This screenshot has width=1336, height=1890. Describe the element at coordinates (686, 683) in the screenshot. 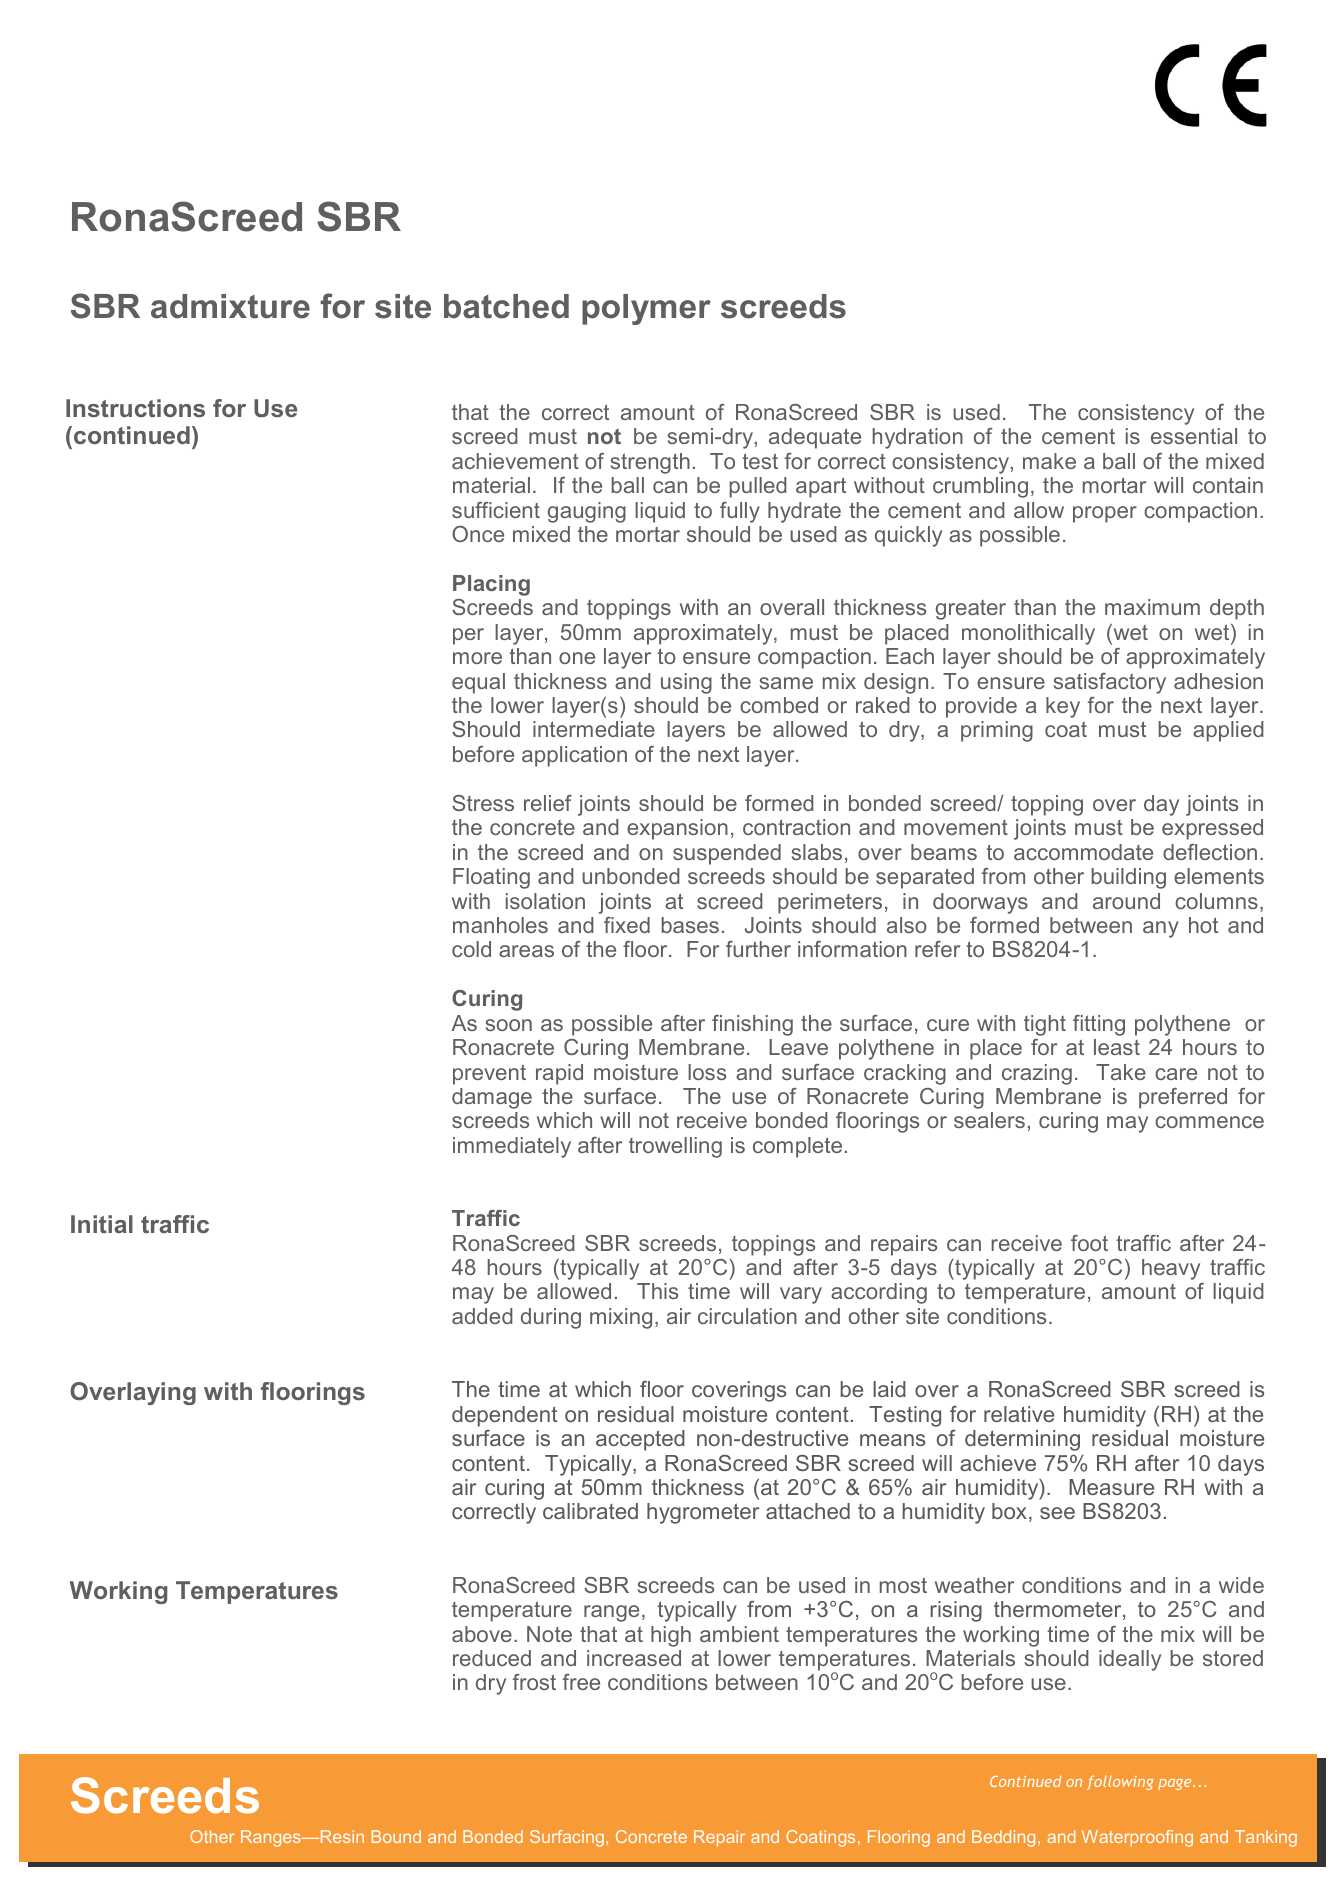

I see `using` at that location.
